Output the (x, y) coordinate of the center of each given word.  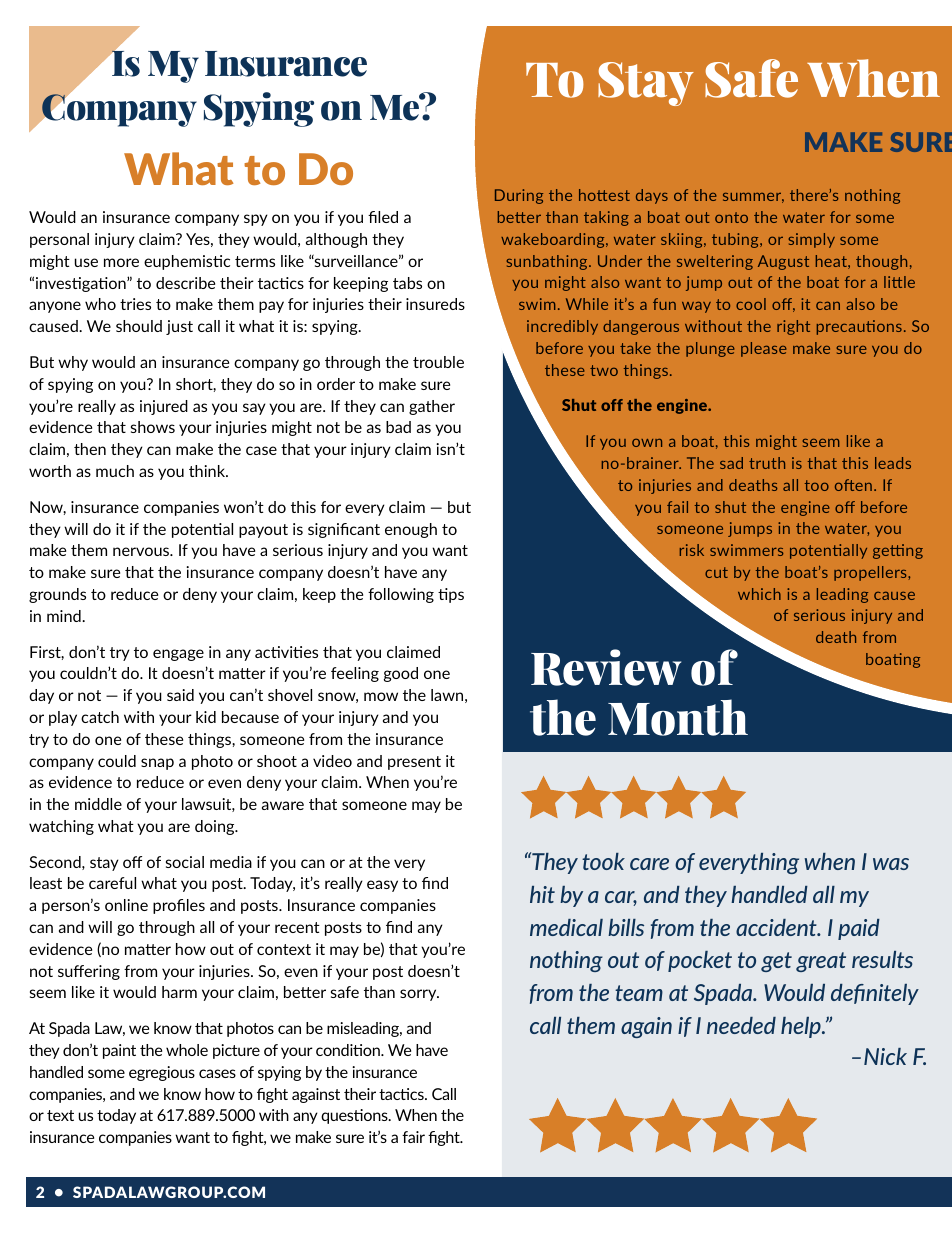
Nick (885, 1056)
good (401, 674)
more (121, 262)
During (519, 196)
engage (178, 655)
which (759, 594)
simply (811, 240)
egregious (162, 1073)
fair (413, 1137)
